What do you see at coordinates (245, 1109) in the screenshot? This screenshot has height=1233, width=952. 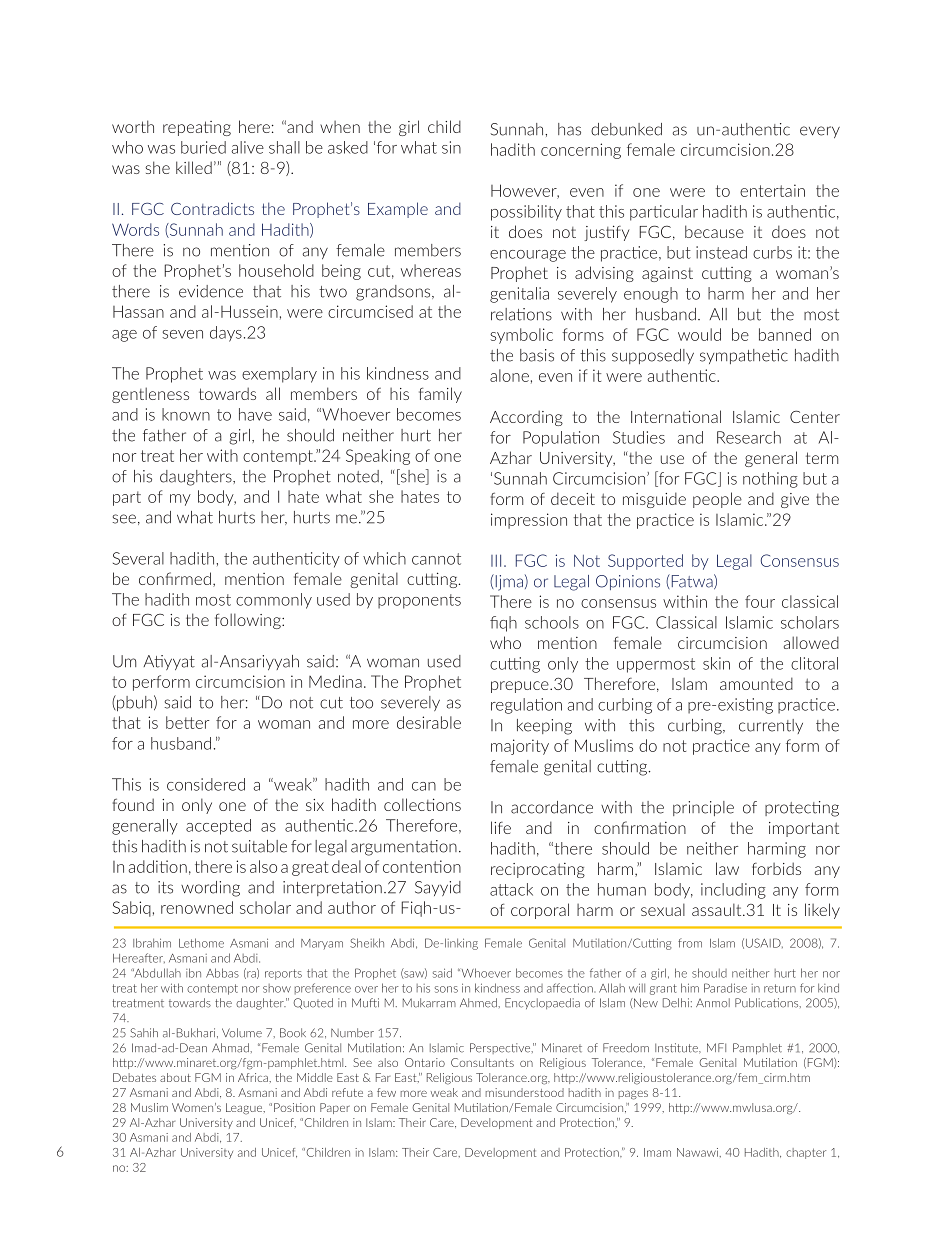 I see `League` at bounding box center [245, 1109].
